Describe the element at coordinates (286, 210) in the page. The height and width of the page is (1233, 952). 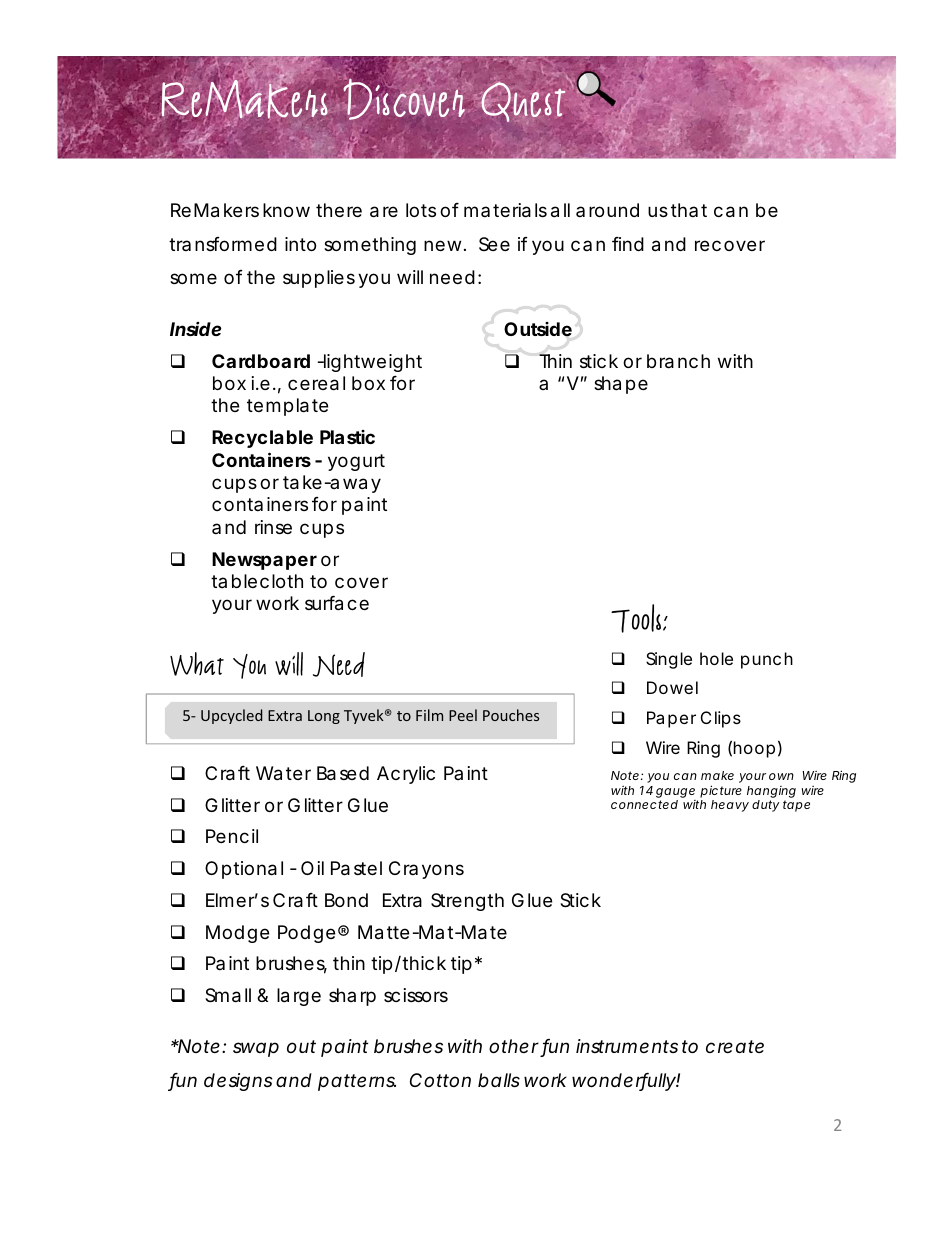
I see `know` at that location.
